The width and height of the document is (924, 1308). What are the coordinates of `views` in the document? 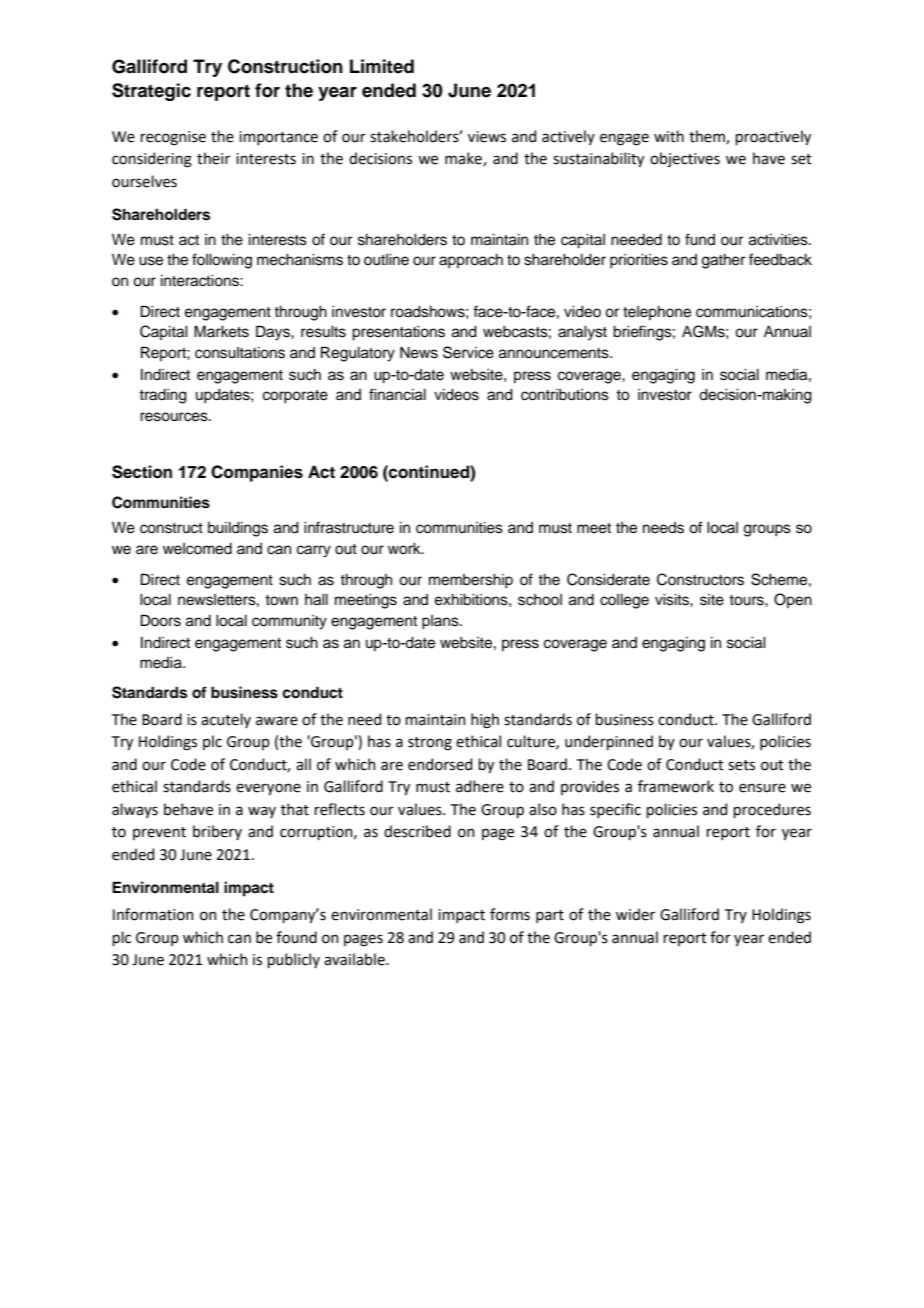 It's located at (487, 137).
